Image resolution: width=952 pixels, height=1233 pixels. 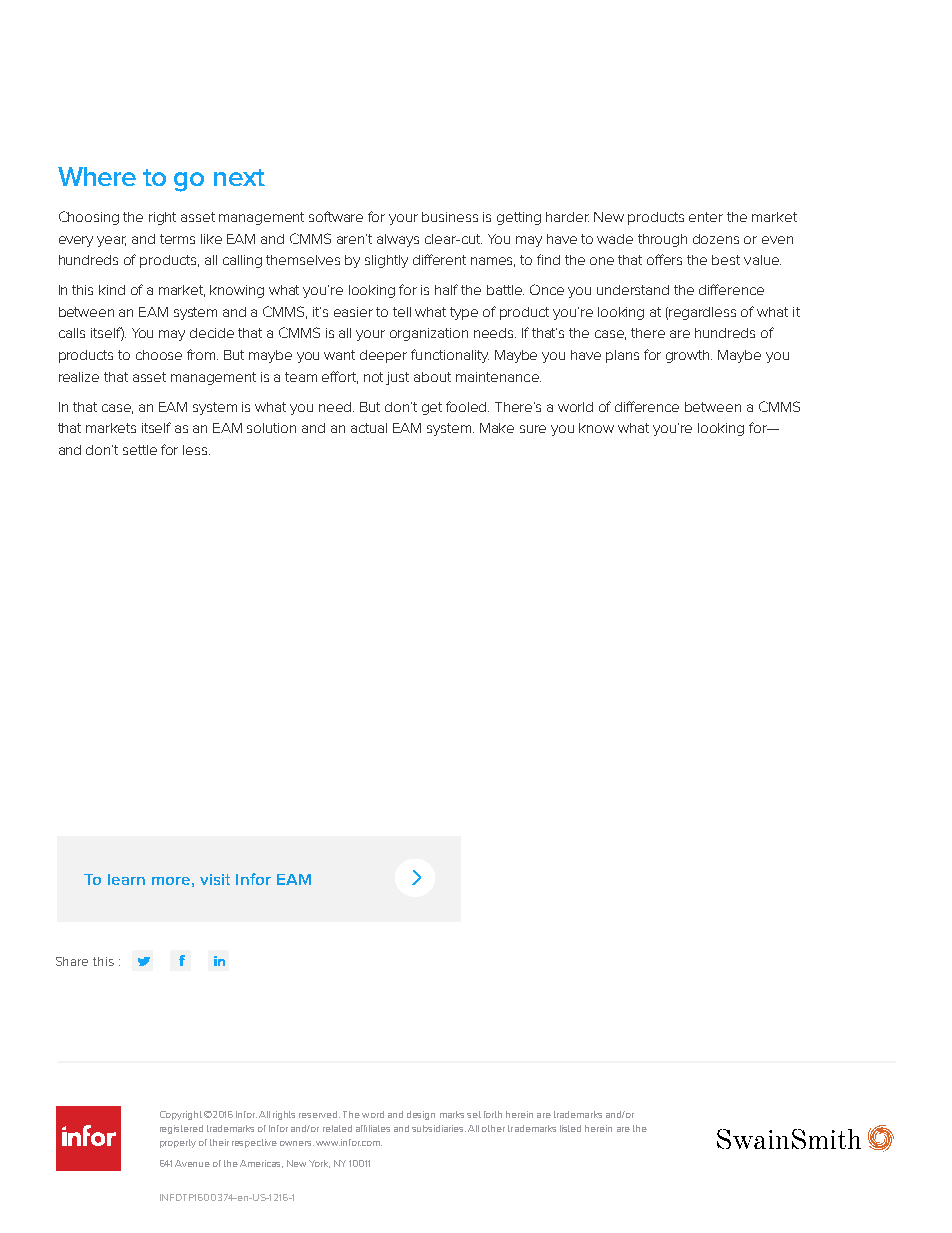 I want to click on property, so click(x=178, y=1143).
